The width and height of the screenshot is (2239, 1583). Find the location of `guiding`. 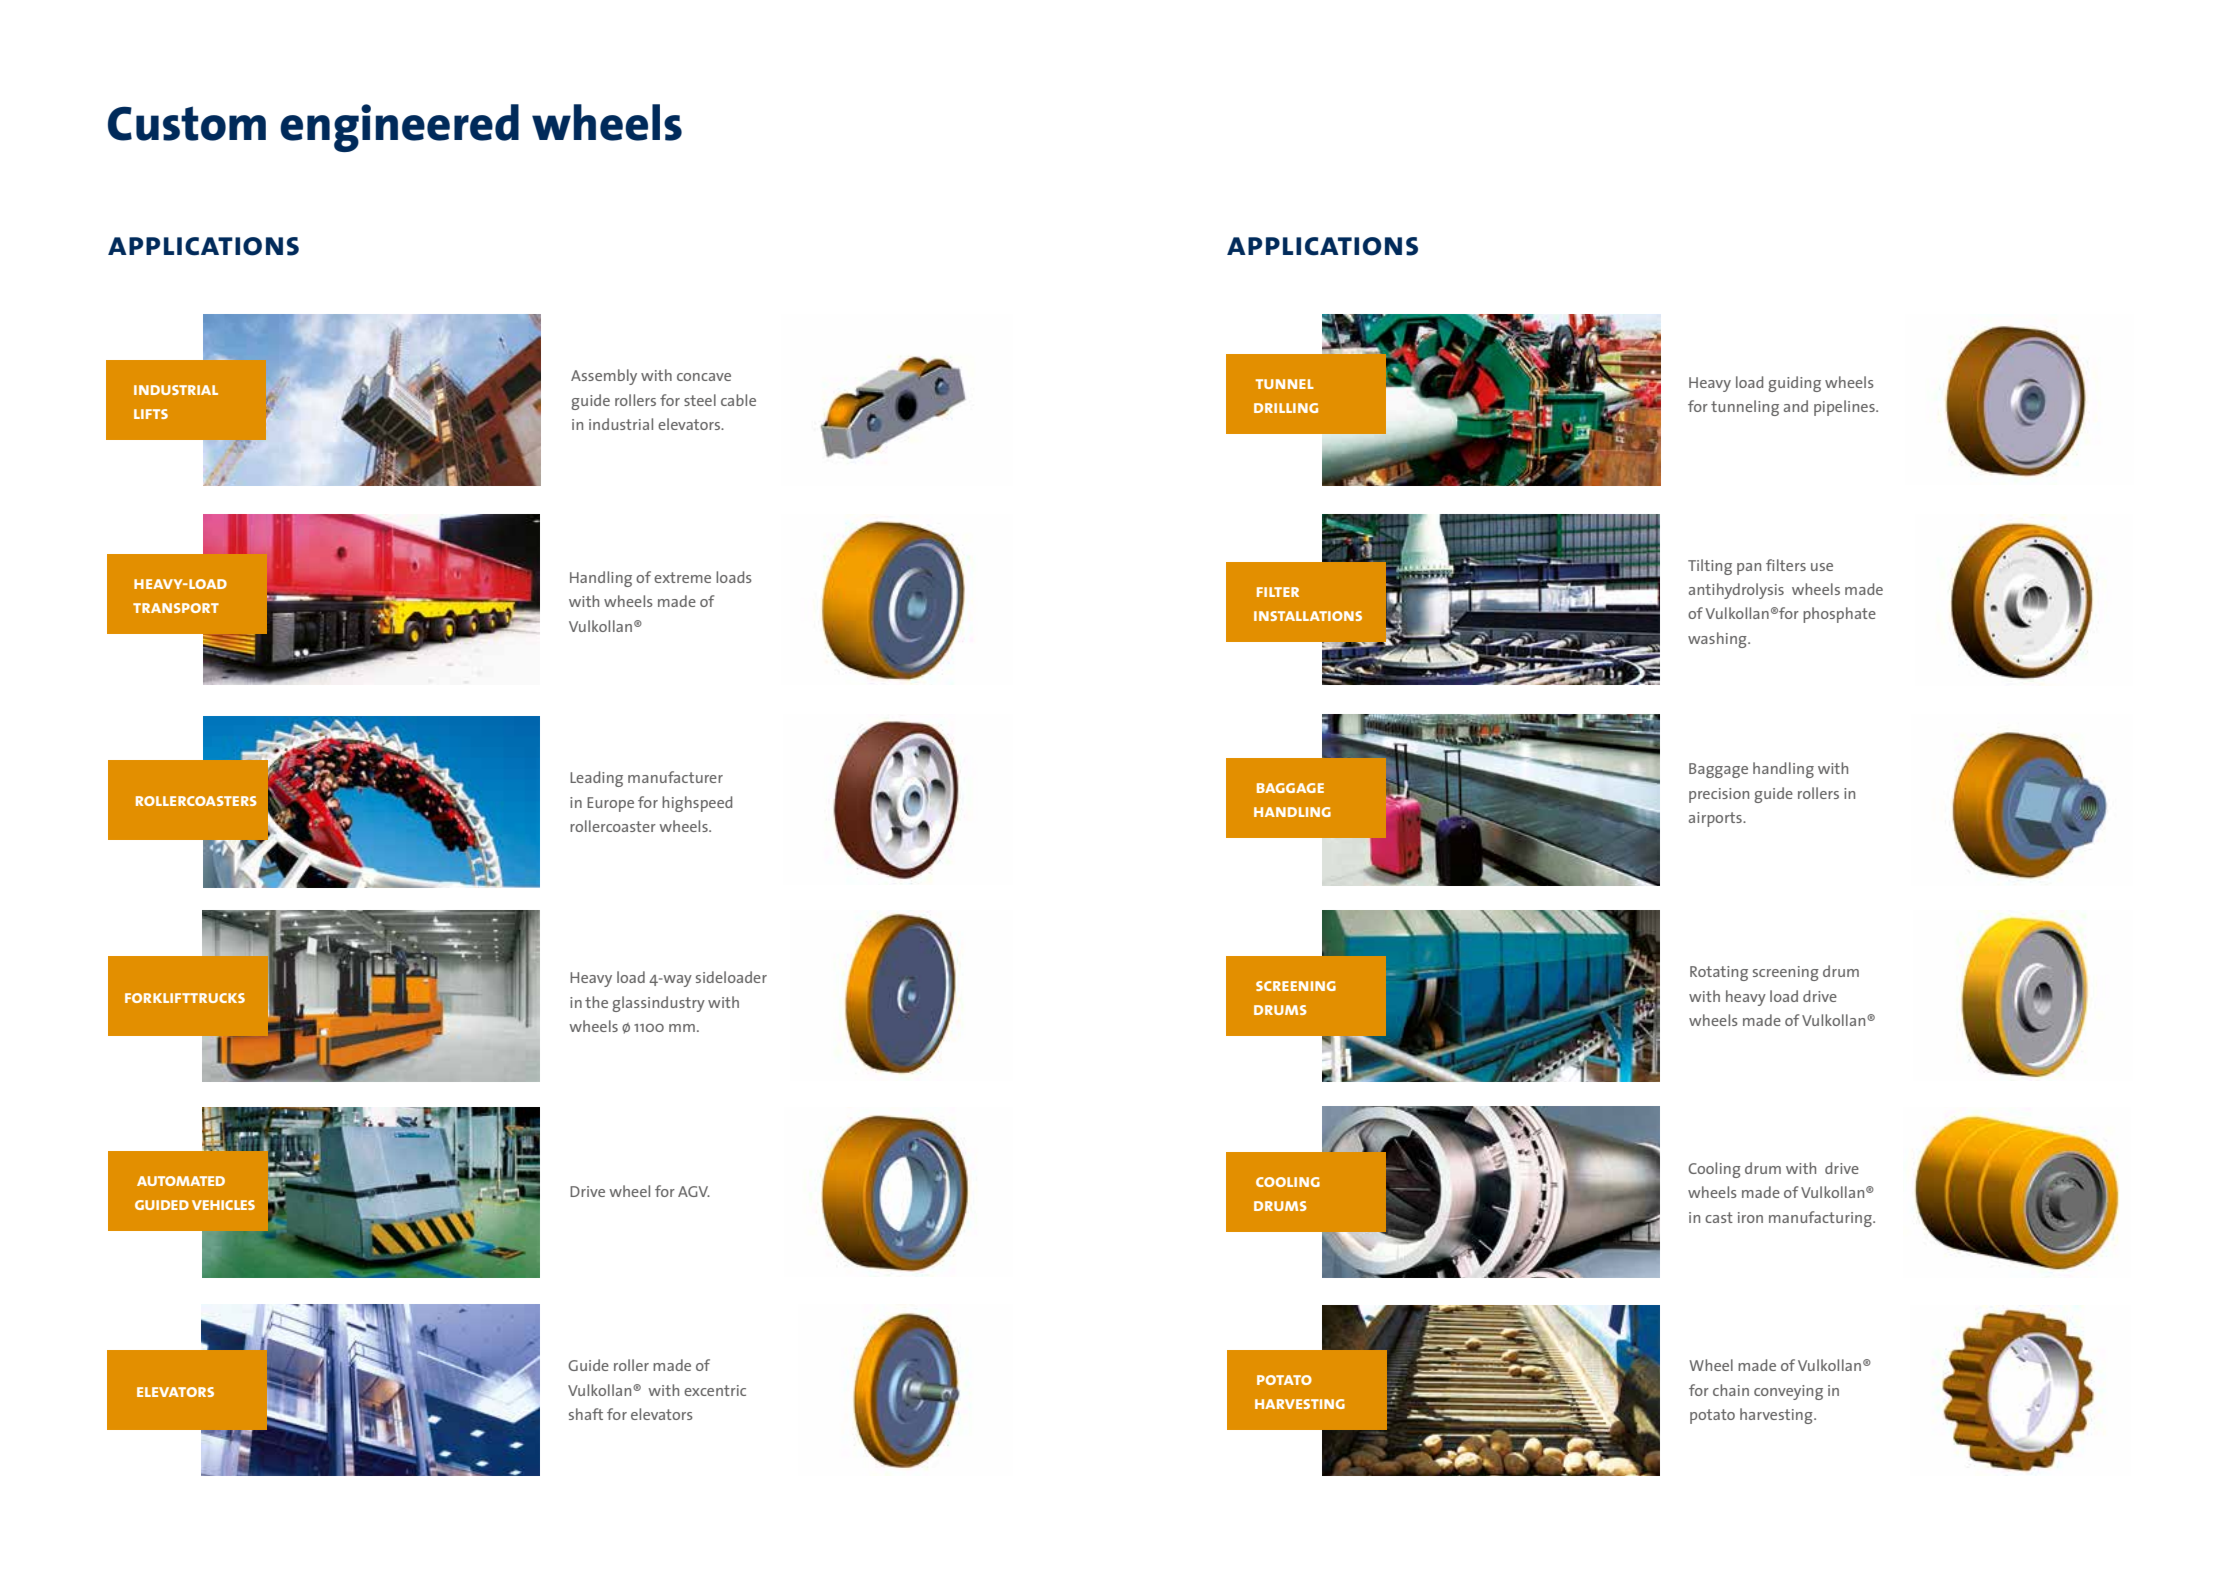

guiding is located at coordinates (1794, 384).
